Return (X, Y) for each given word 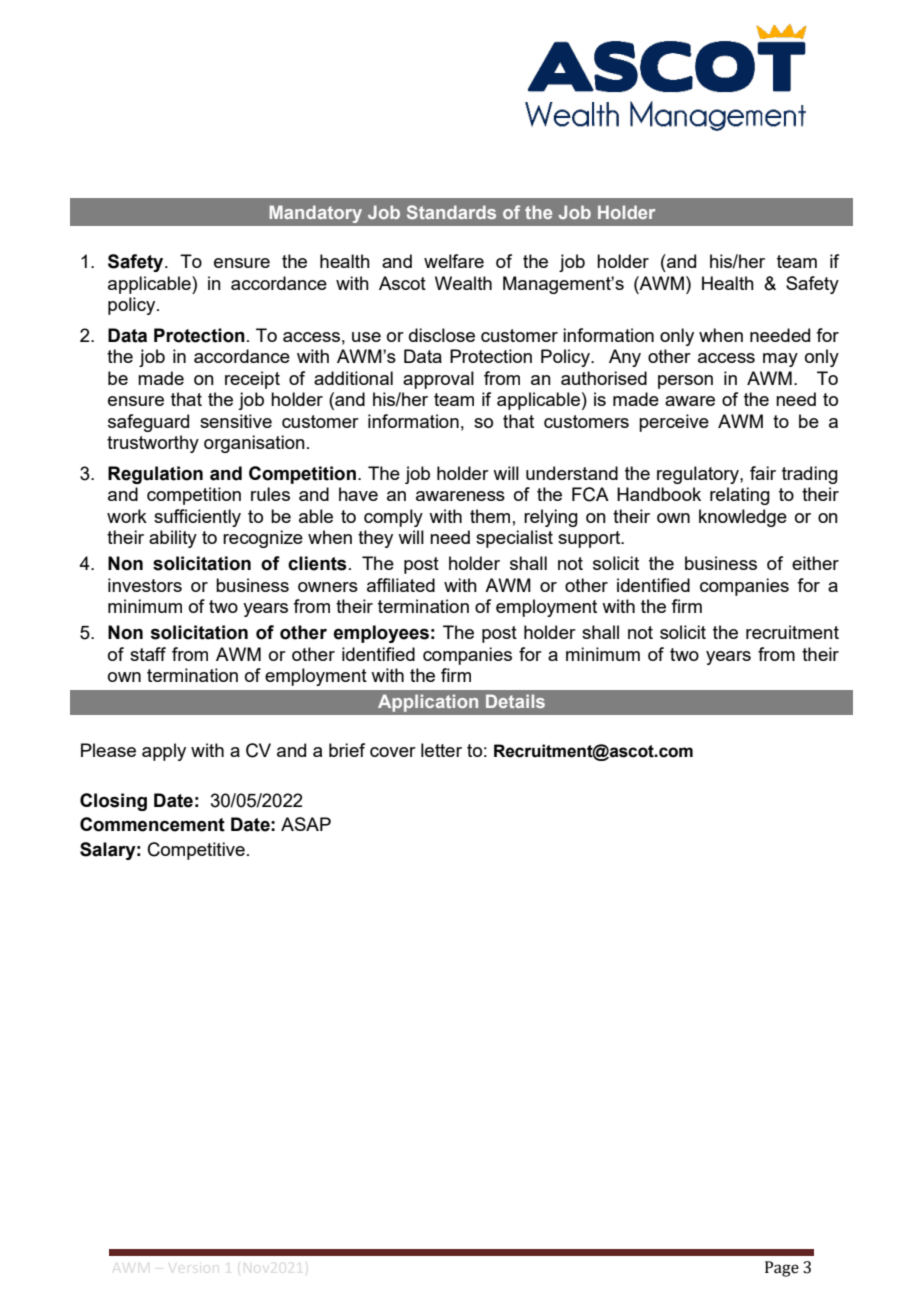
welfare (454, 261)
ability (173, 539)
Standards (451, 212)
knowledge (743, 518)
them (490, 516)
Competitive (196, 851)
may (780, 360)
